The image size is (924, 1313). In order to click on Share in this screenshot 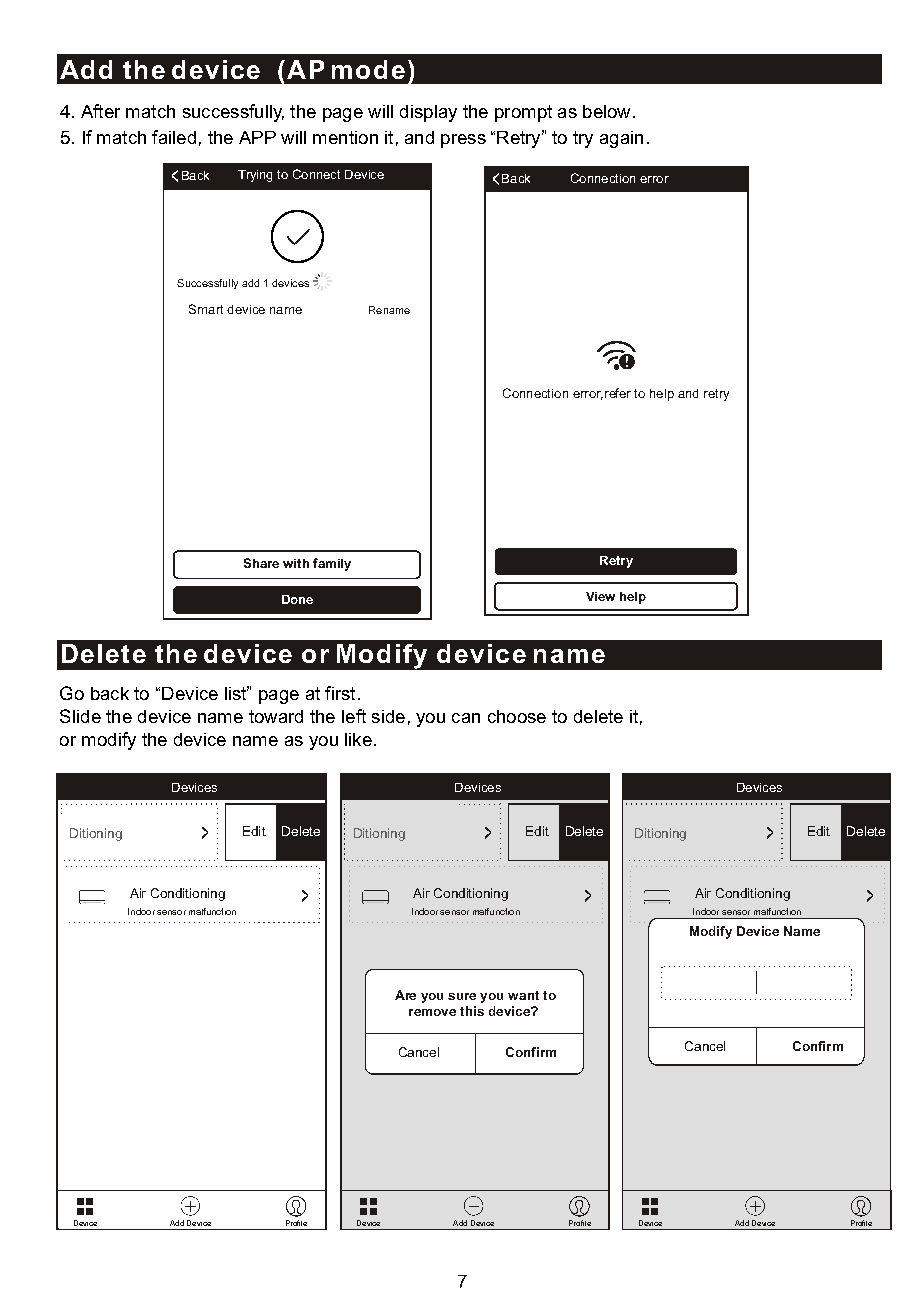, I will do `click(261, 563)`.
